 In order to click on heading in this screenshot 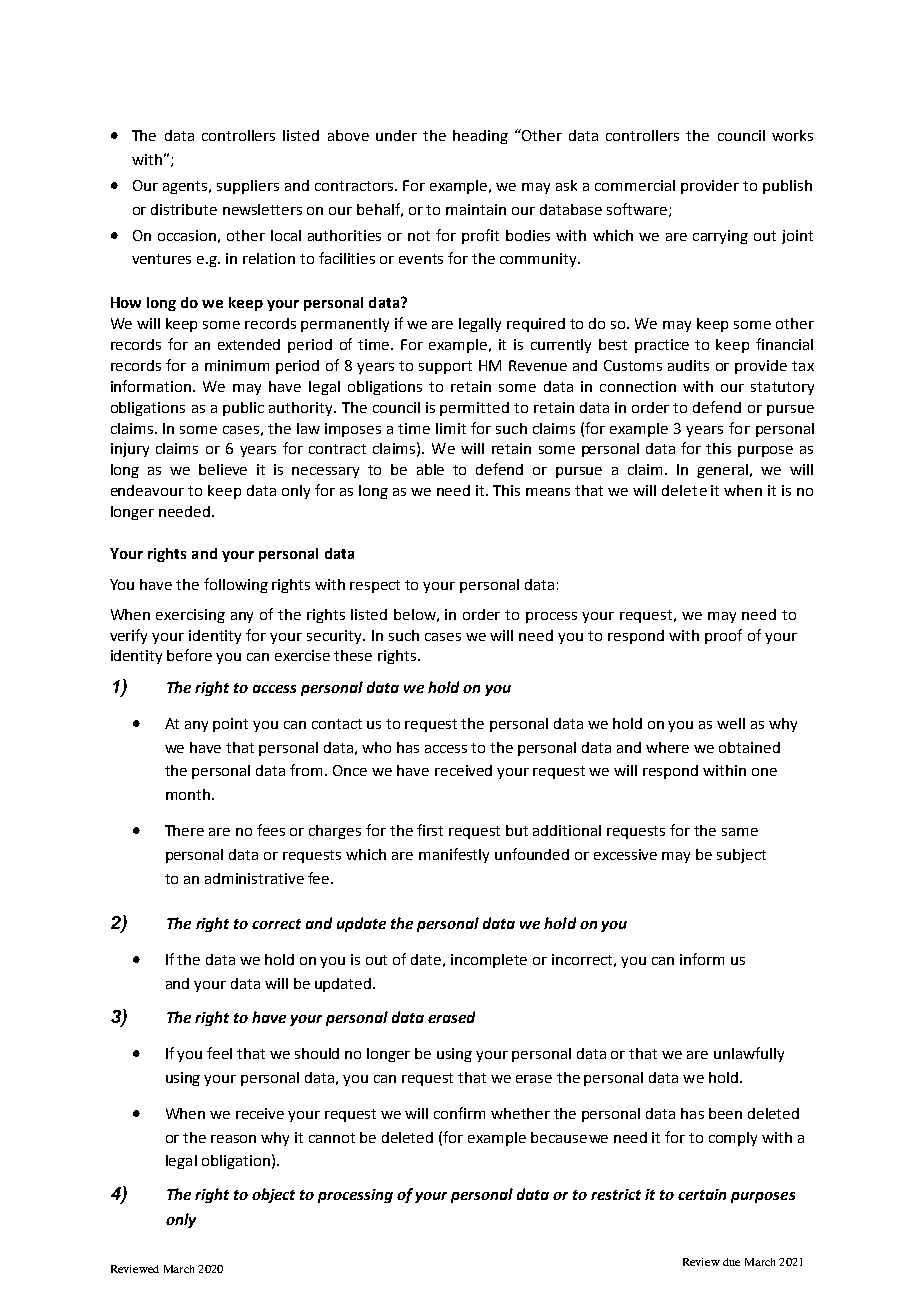, I will do `click(480, 137)`.
